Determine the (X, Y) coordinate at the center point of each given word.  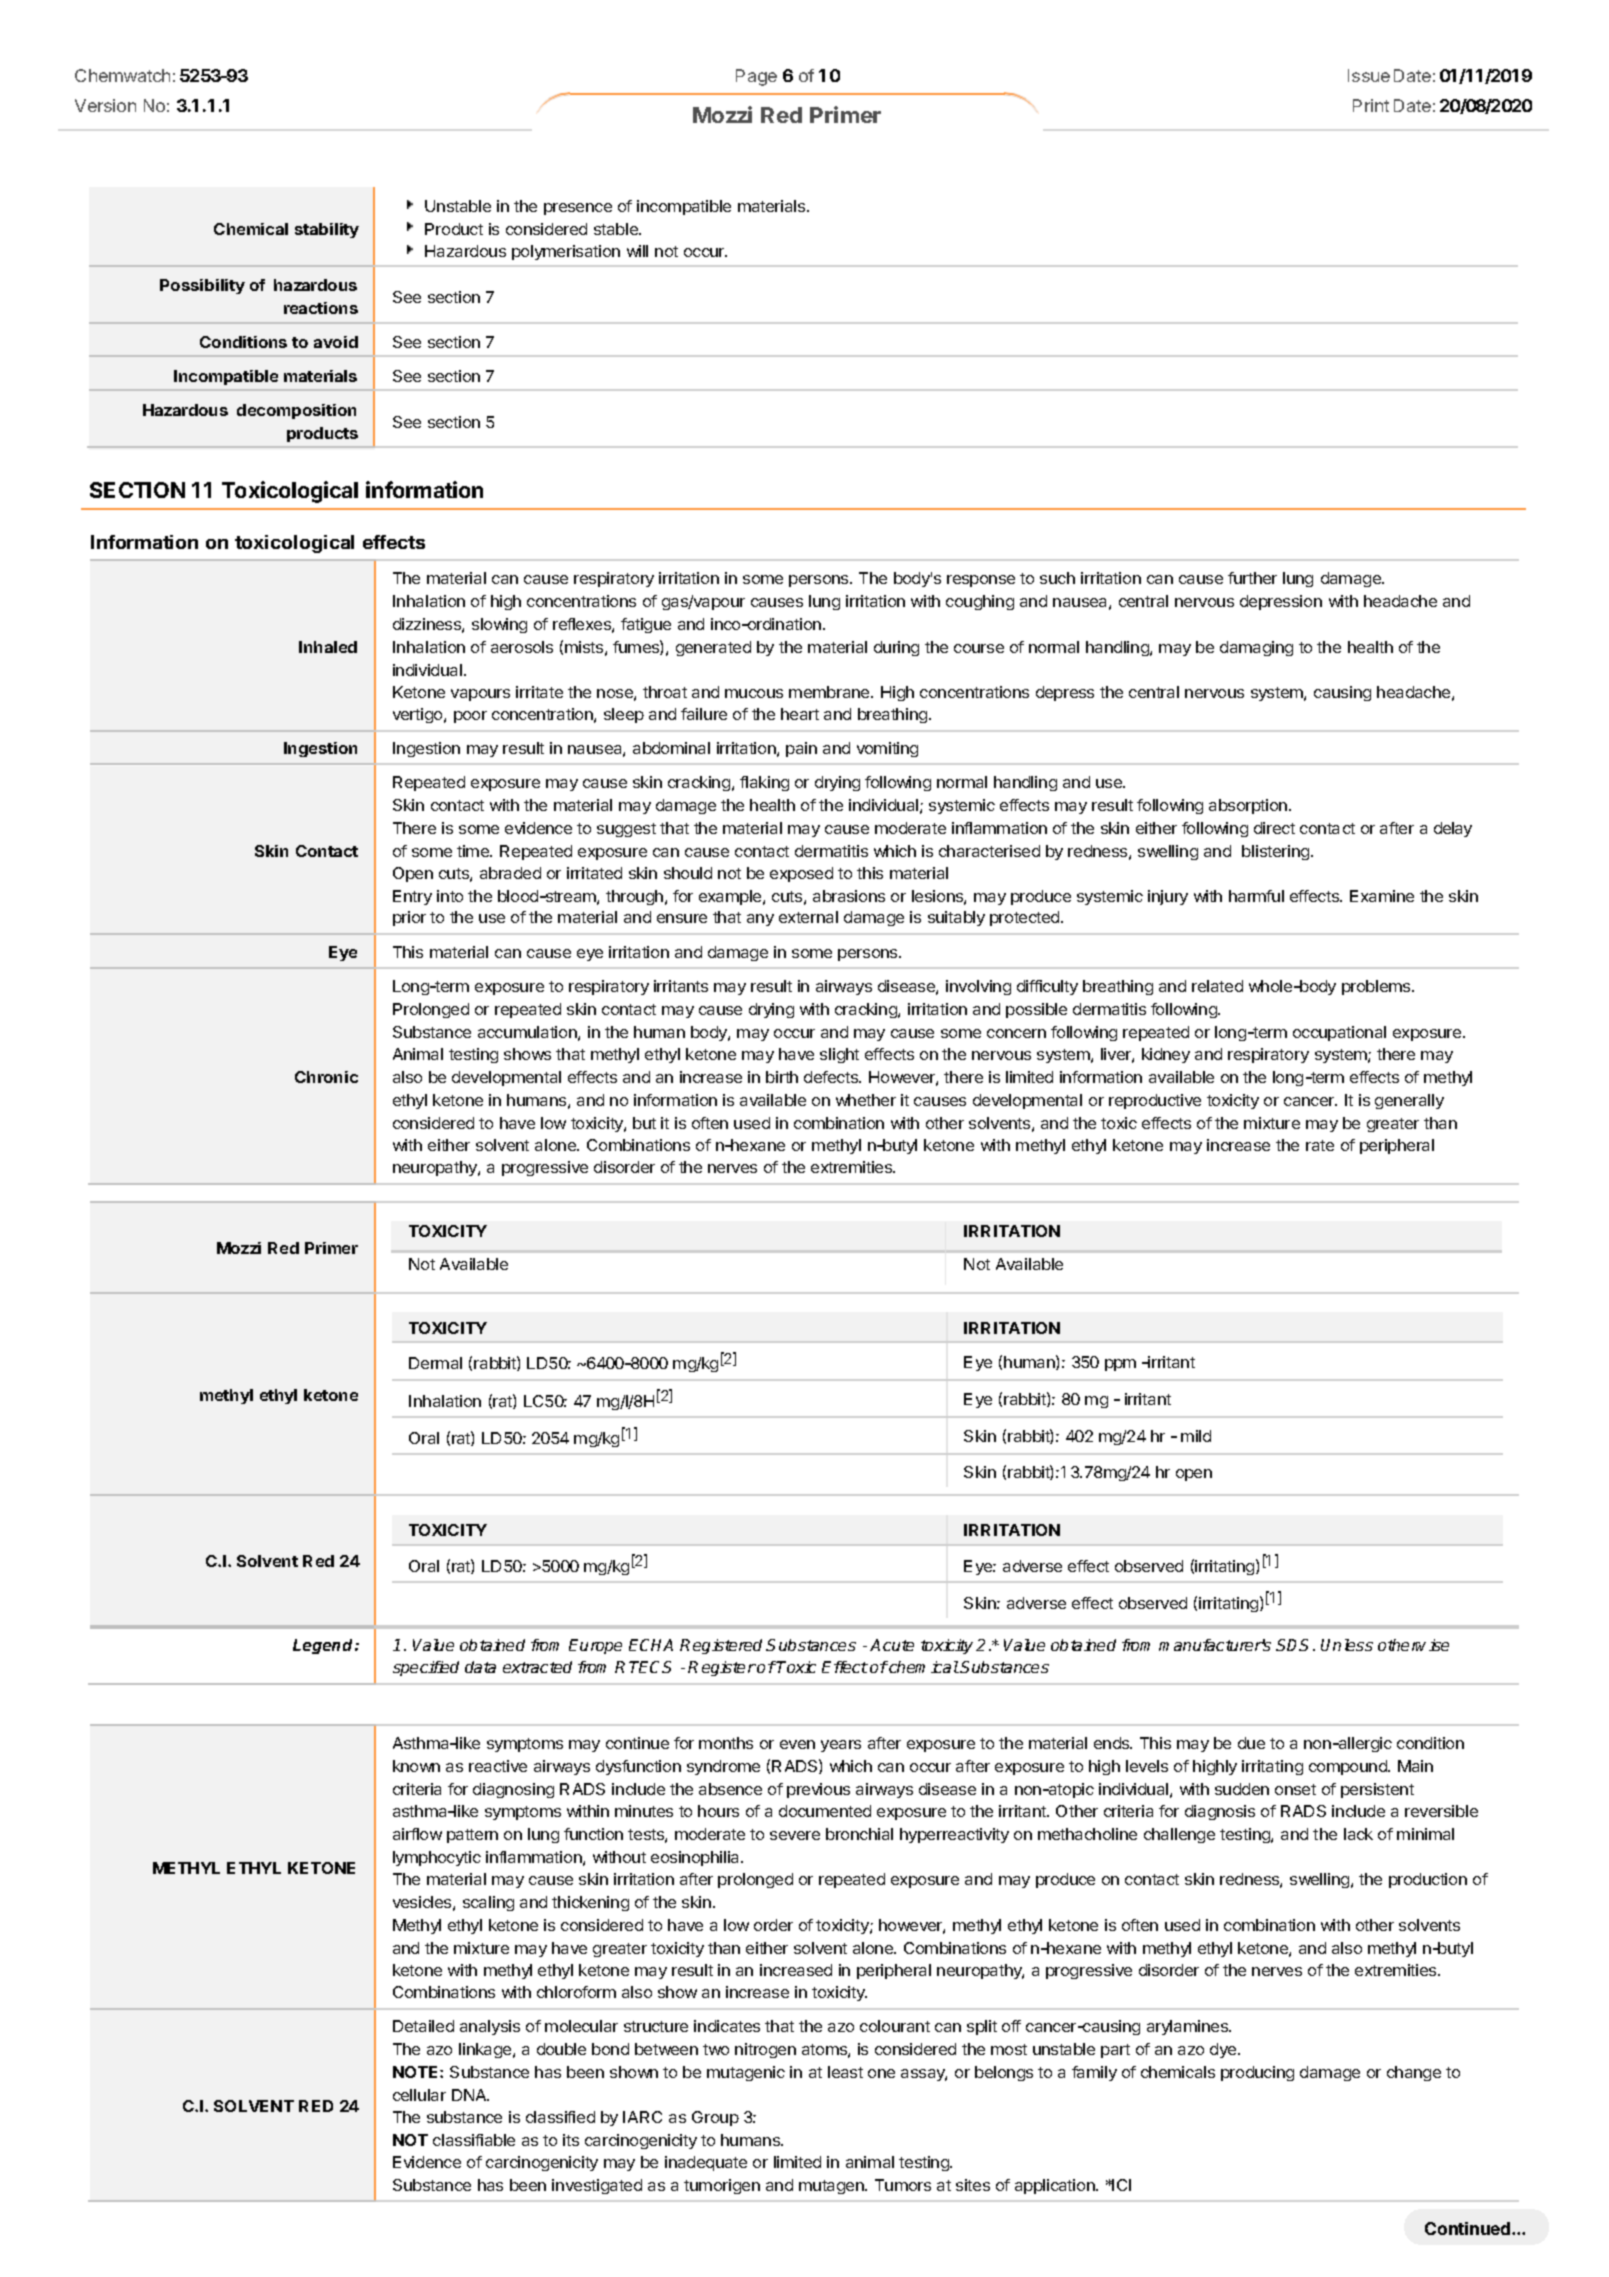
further (1252, 578)
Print (1371, 105)
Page (756, 77)
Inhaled (328, 647)
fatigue (646, 625)
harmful (1256, 896)
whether (866, 1100)
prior (409, 918)
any (760, 920)
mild (1196, 1436)
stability (327, 230)
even (797, 1744)
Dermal (435, 1363)
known (416, 1766)
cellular (419, 2095)
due (1251, 1743)
